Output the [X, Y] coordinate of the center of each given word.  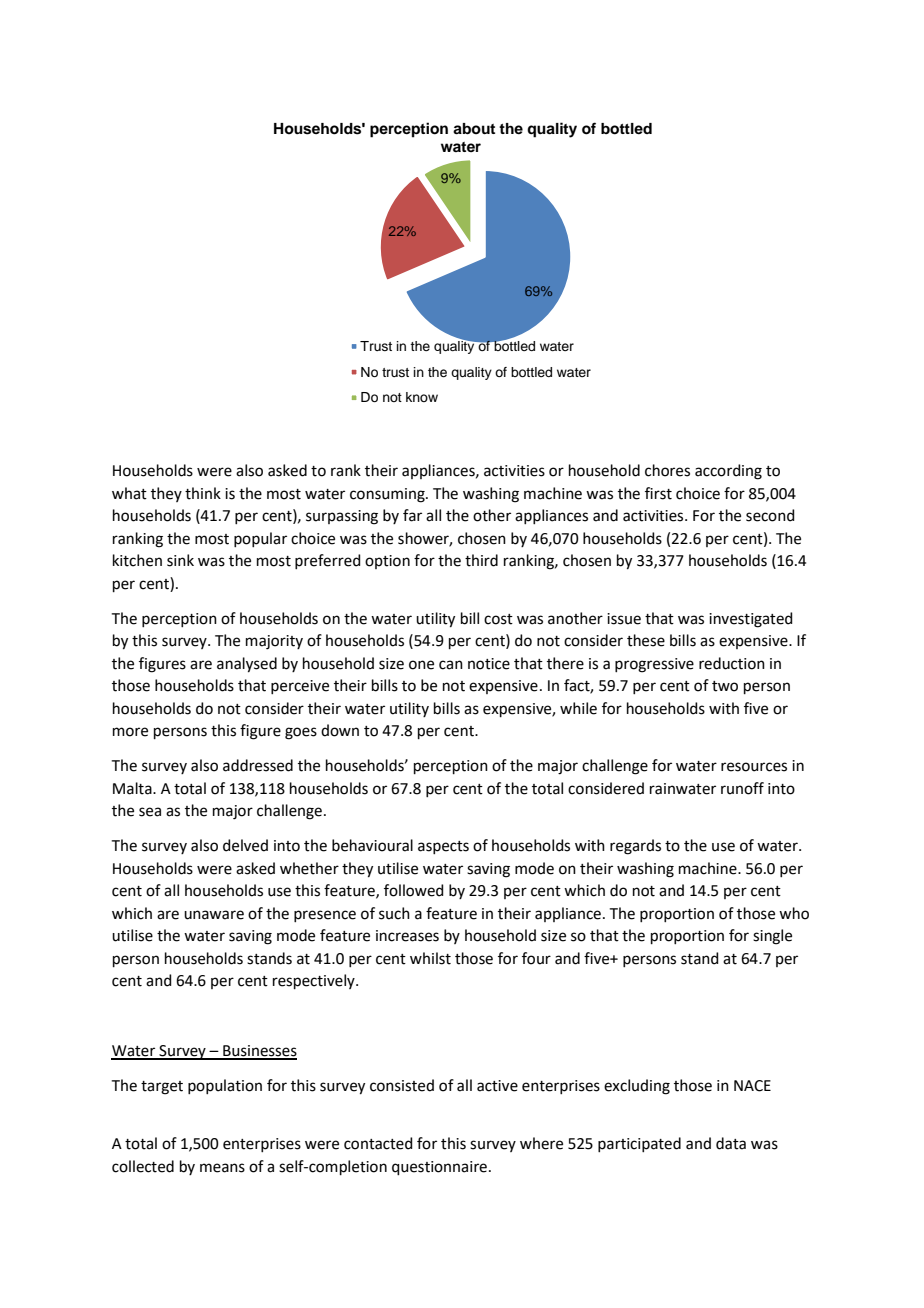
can [451, 665]
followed [414, 890]
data [731, 1143]
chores [667, 470]
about [474, 129]
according [728, 472]
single [772, 937]
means [222, 1168]
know [422, 397]
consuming [388, 495]
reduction [732, 663]
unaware [214, 915]
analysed [247, 665]
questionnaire [439, 1168]
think [203, 493]
